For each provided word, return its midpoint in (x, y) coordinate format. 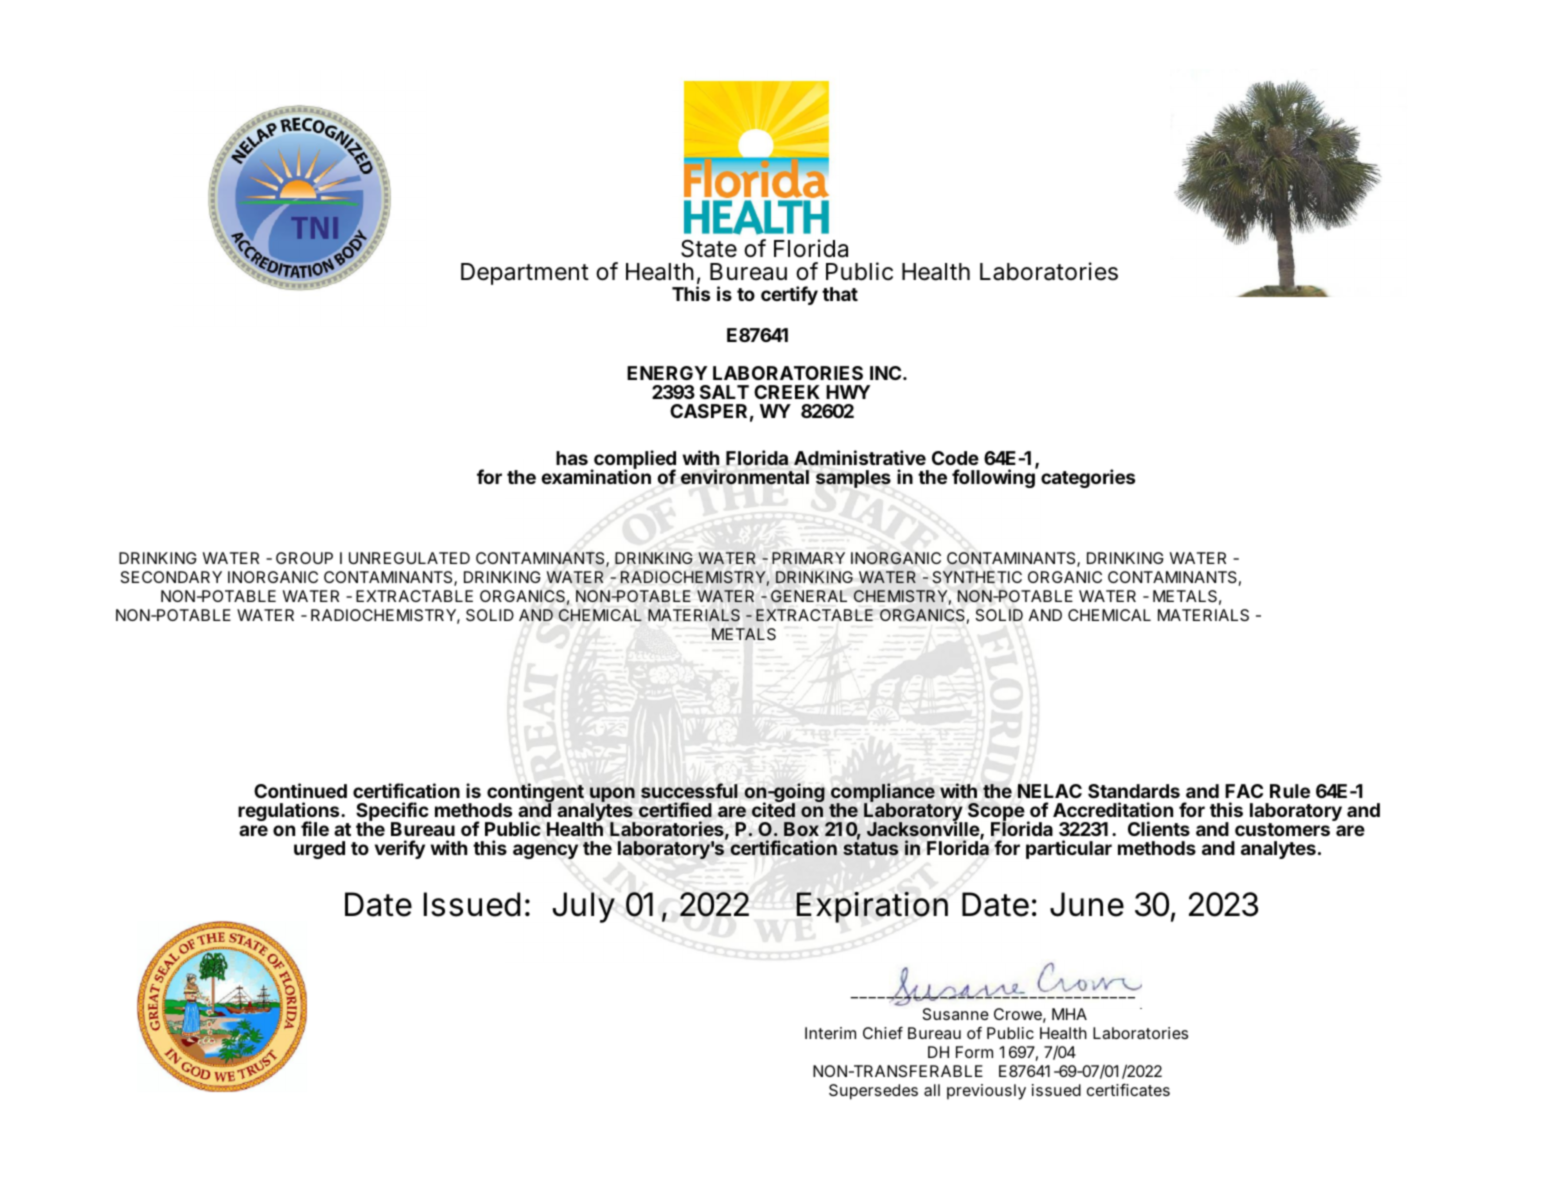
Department (525, 274)
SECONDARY (171, 577)
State (709, 248)
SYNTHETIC (977, 577)
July (584, 907)
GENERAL (809, 596)
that (840, 294)
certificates (1128, 1089)
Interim (830, 1033)
